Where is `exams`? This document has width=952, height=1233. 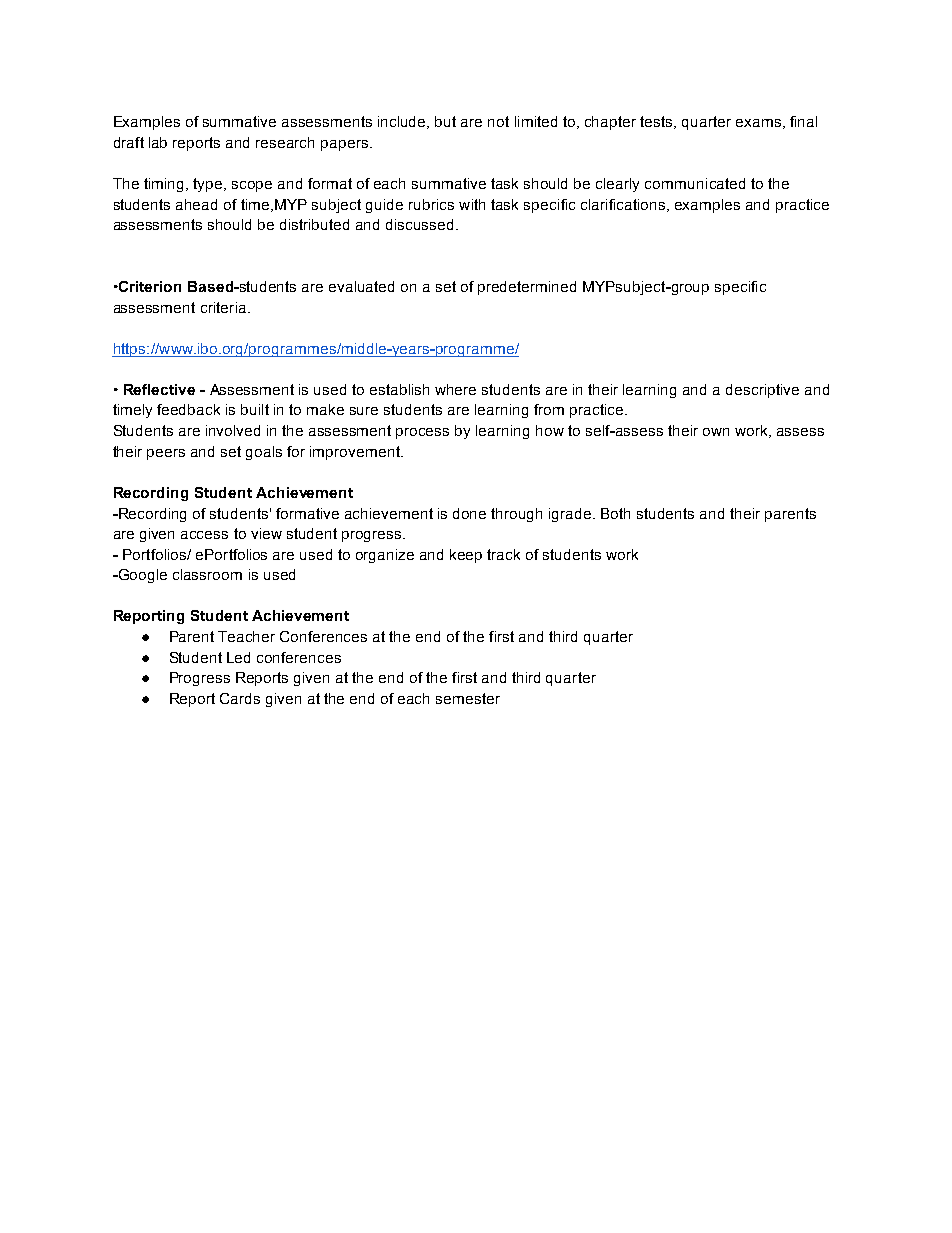 exams is located at coordinates (758, 123).
